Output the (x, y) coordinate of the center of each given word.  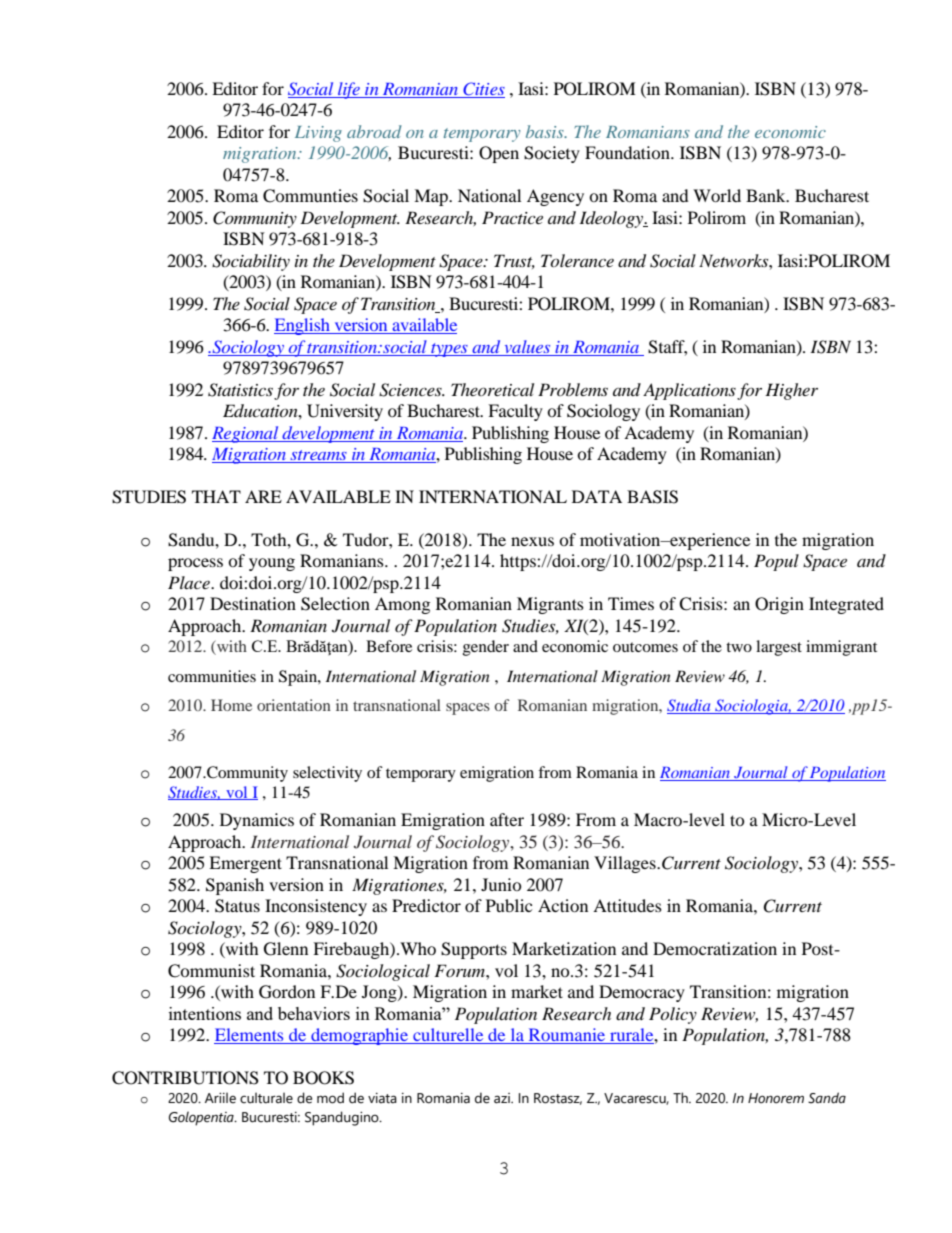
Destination (253, 603)
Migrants (550, 605)
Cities (483, 90)
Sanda (827, 1098)
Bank (767, 195)
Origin (779, 605)
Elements (250, 1036)
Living (318, 134)
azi (503, 1098)
